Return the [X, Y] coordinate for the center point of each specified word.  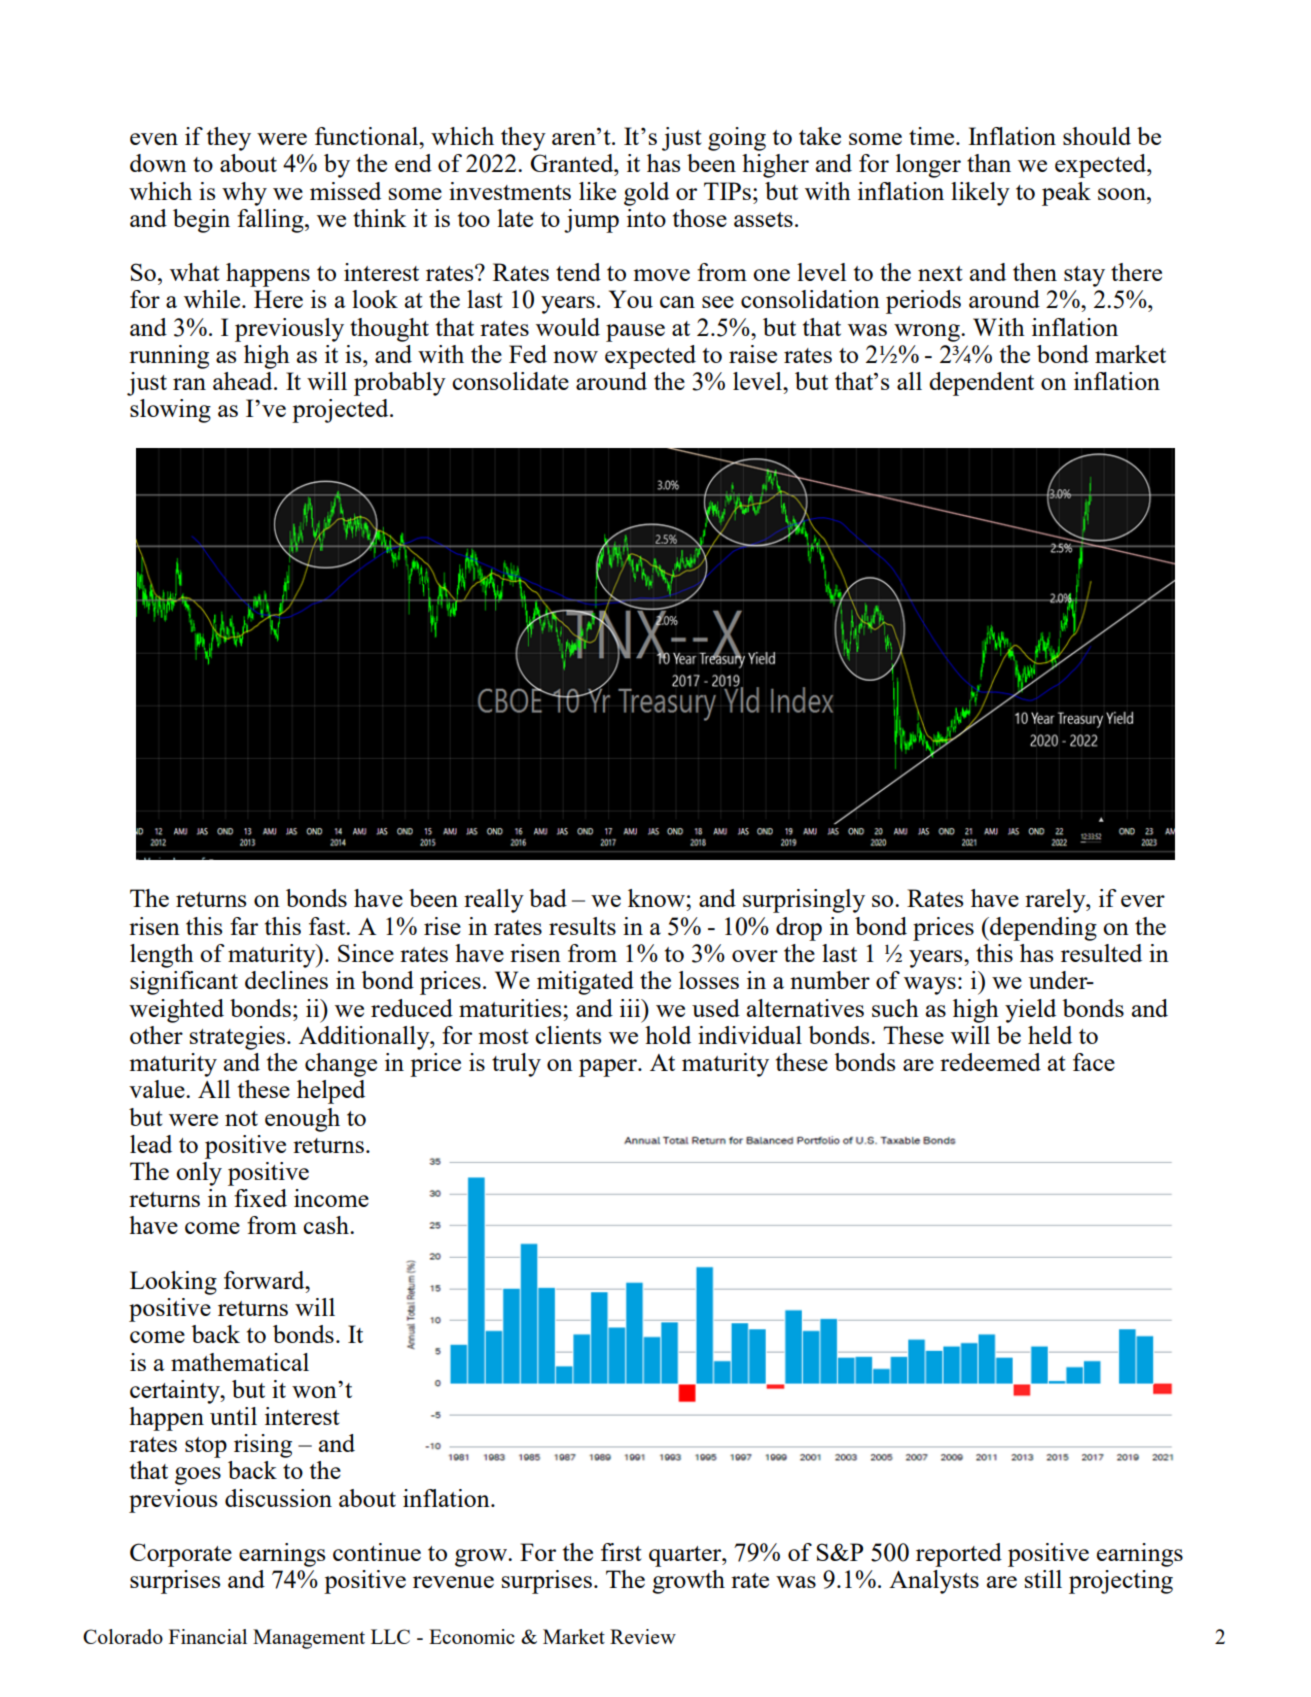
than [989, 163]
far [244, 926]
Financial [208, 1636]
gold [646, 194]
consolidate [510, 381]
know [657, 898]
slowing [170, 411]
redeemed [990, 1062]
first [621, 1552]
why [244, 194]
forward [265, 1280]
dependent [981, 384]
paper [609, 1068]
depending [1042, 929]
